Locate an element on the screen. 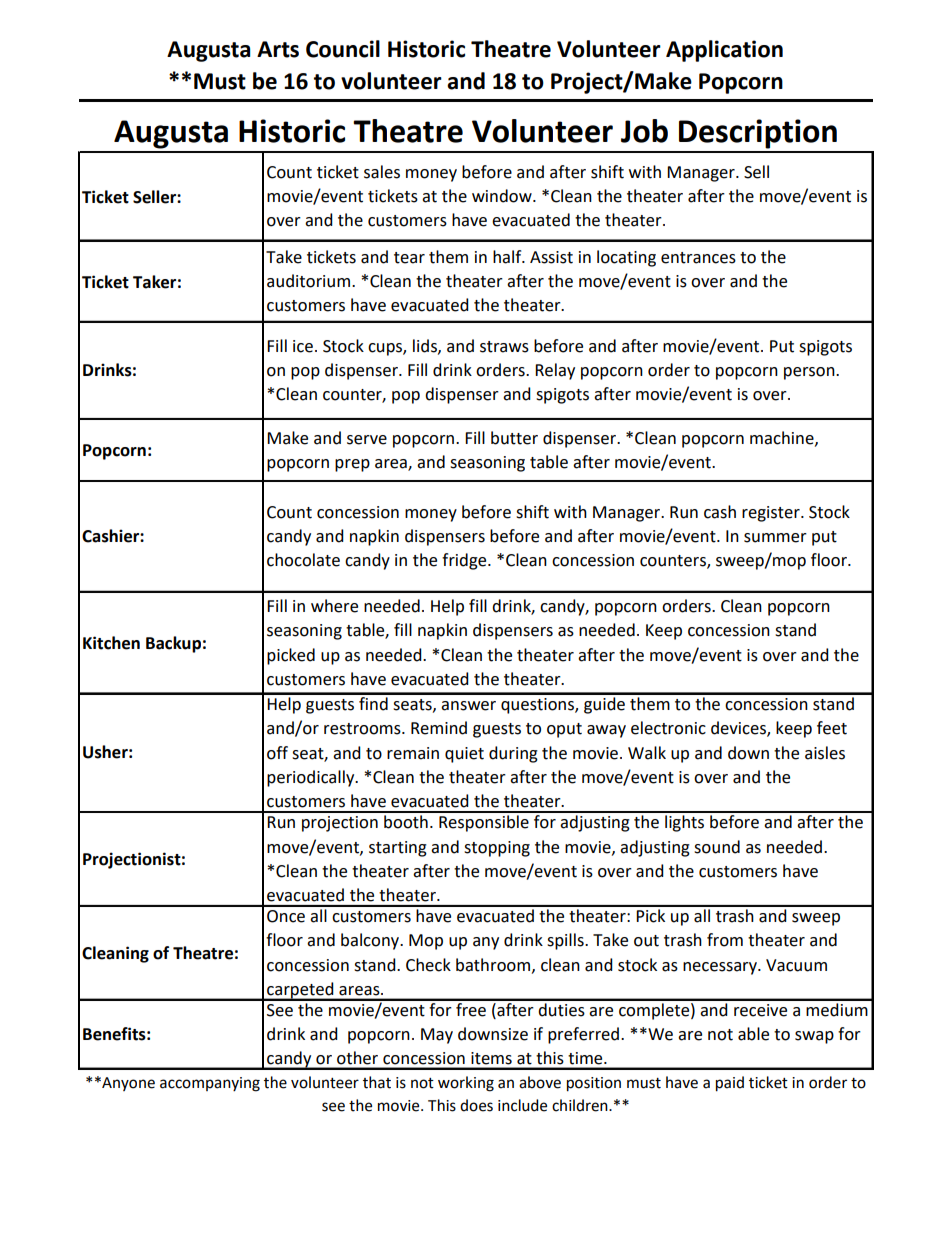 This screenshot has height=1233, width=952. chocolate is located at coordinates (303, 560).
